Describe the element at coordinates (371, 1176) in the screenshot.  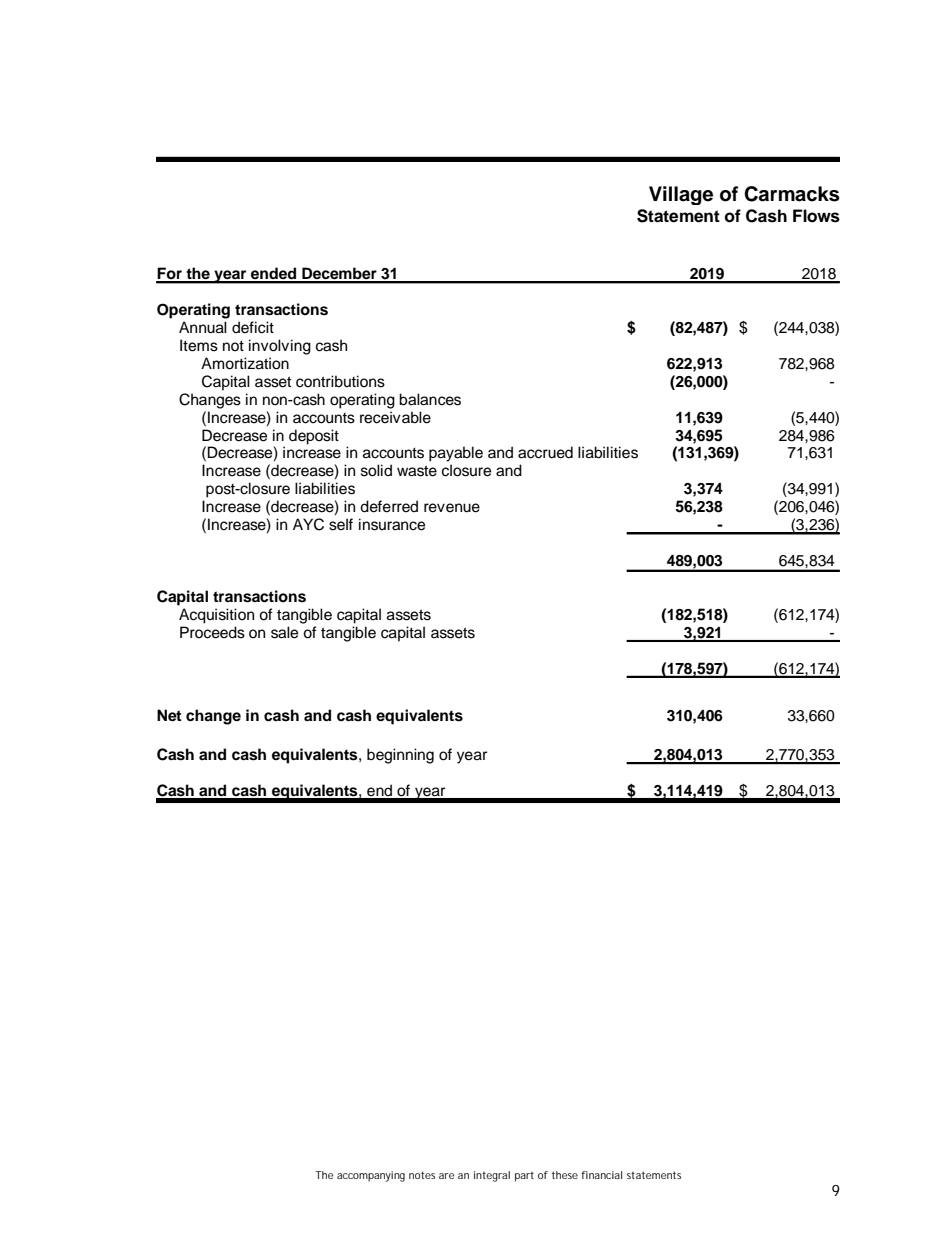
I see `accompanying` at that location.
